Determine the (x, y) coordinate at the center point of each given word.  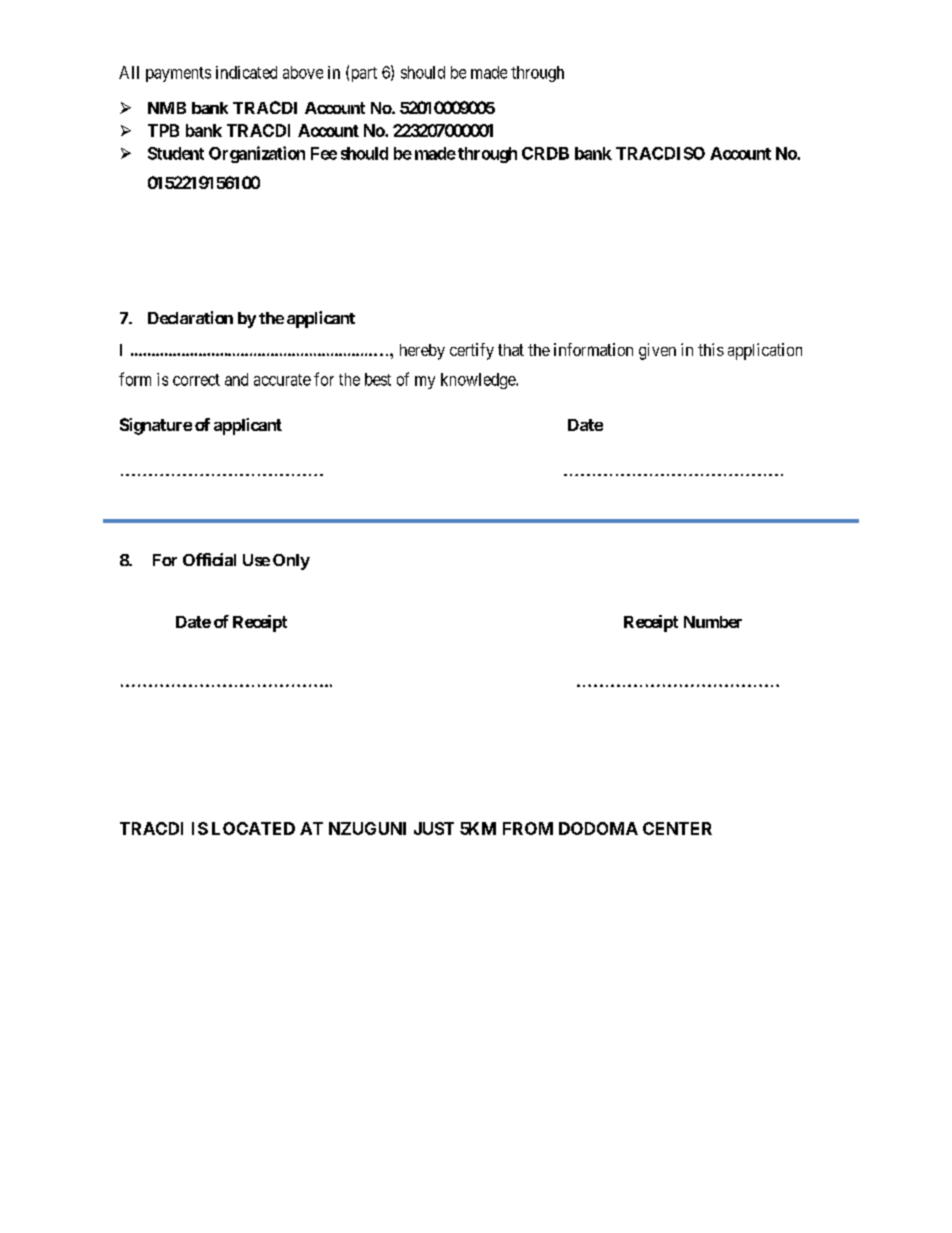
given (657, 351)
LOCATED (253, 828)
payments (178, 74)
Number (713, 622)
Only (291, 562)
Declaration (190, 317)
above (303, 72)
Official (209, 559)
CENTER (677, 828)
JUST (434, 828)
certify (472, 351)
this (711, 349)
